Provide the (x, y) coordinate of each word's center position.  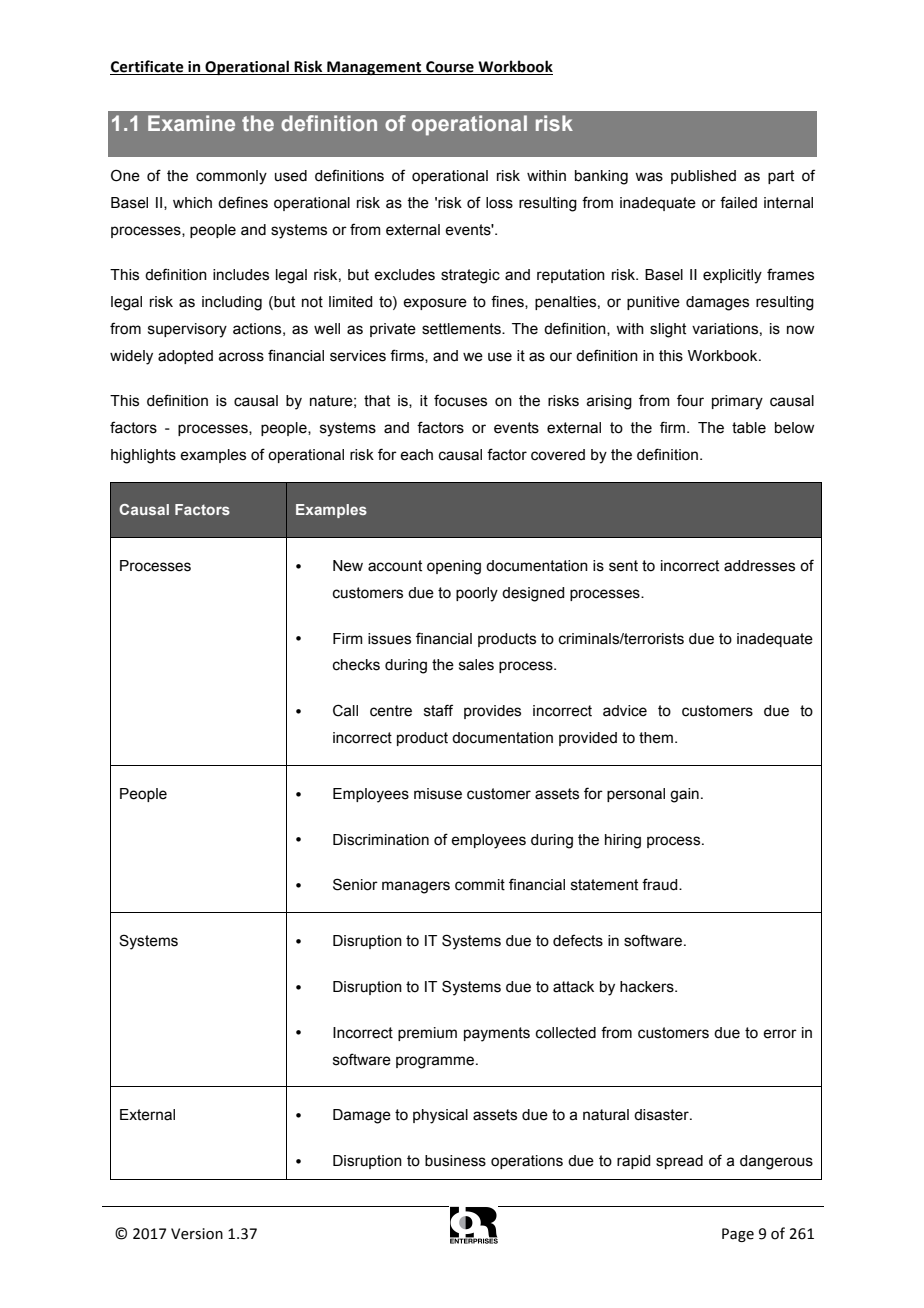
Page (738, 1235)
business (455, 1161)
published (703, 177)
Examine (191, 123)
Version (197, 1234)
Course (450, 68)
